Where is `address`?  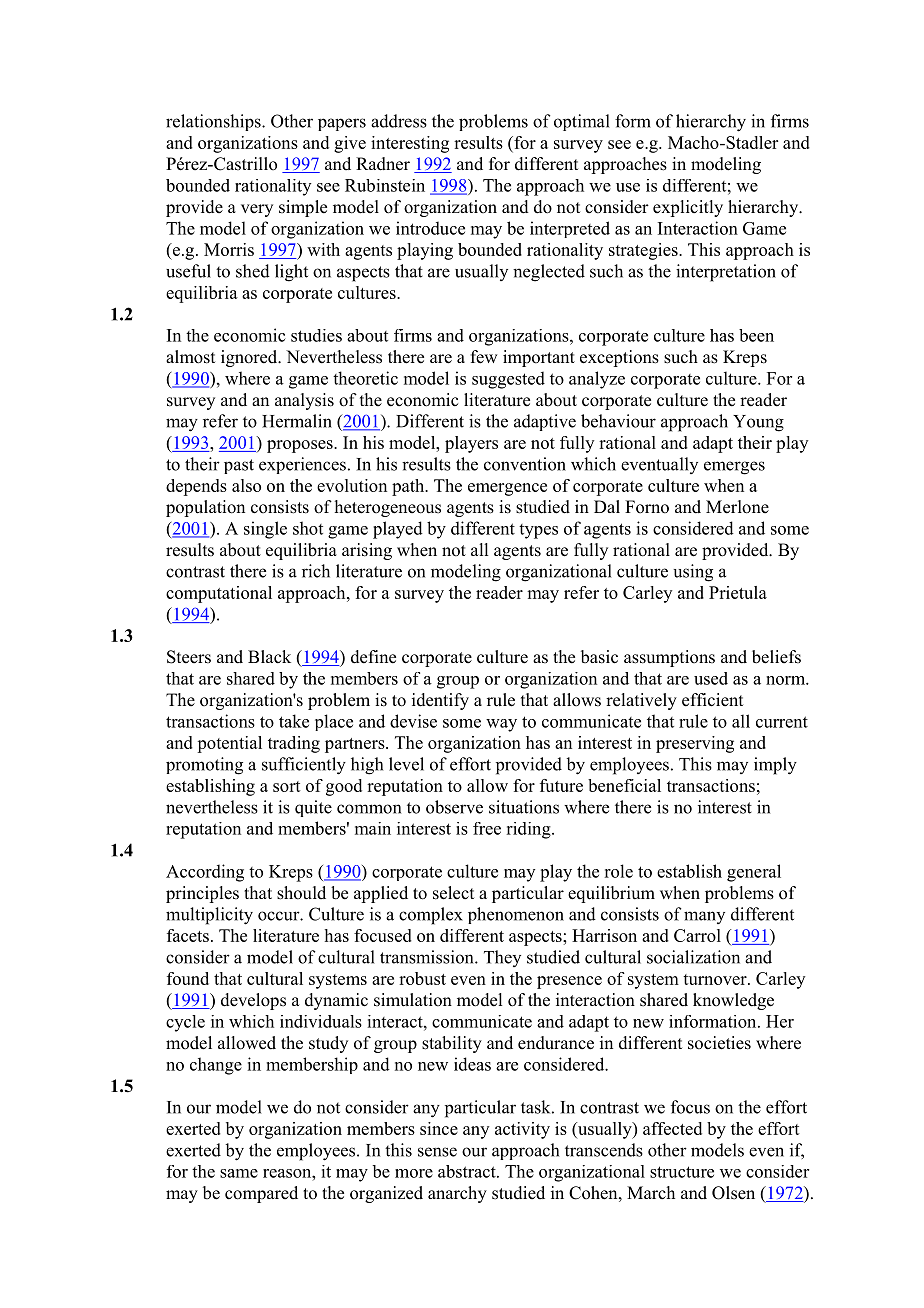
address is located at coordinates (399, 121).
